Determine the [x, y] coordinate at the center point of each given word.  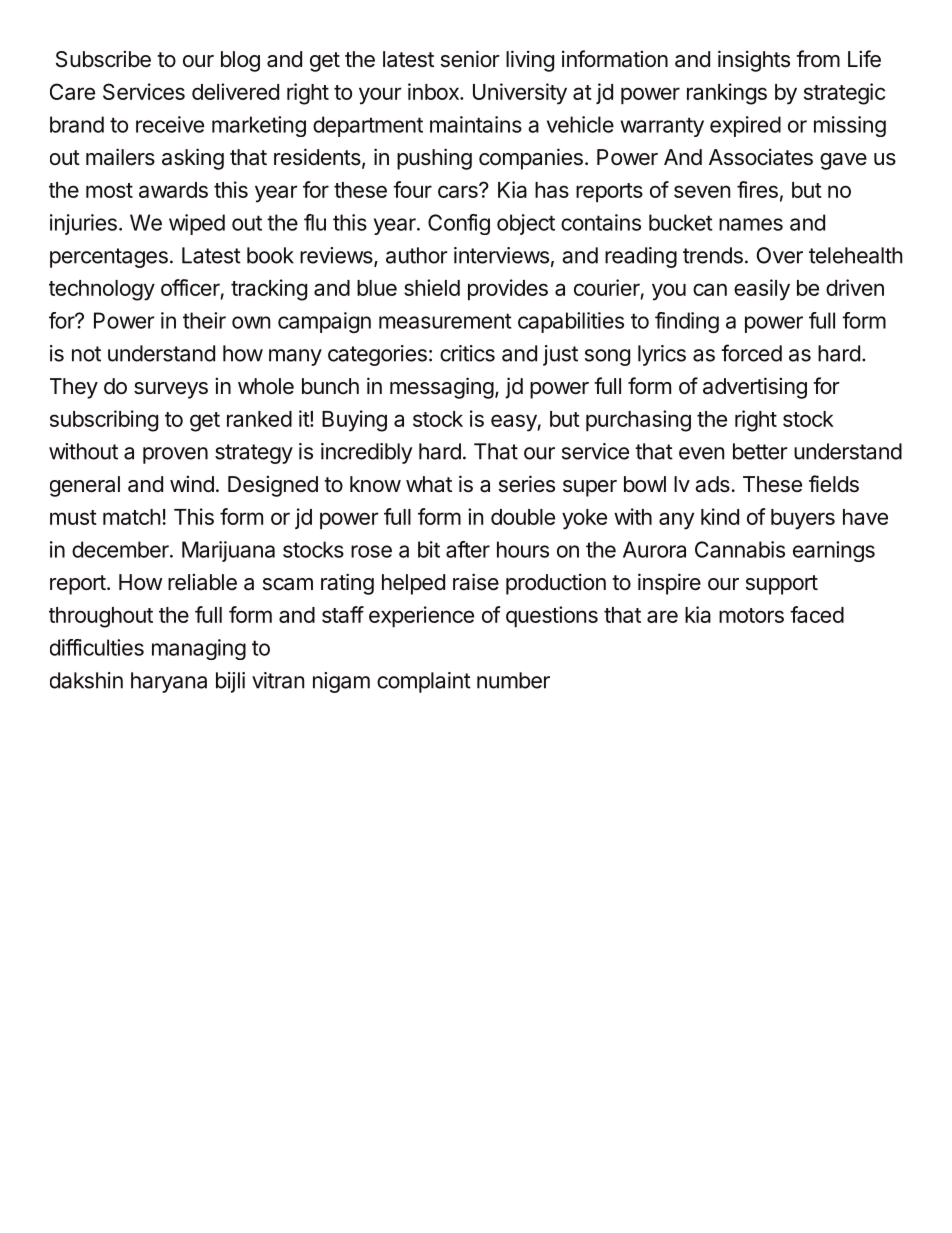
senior [470, 59]
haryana [169, 682]
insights [754, 61]
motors [751, 615]
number [513, 680]
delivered [235, 91]
